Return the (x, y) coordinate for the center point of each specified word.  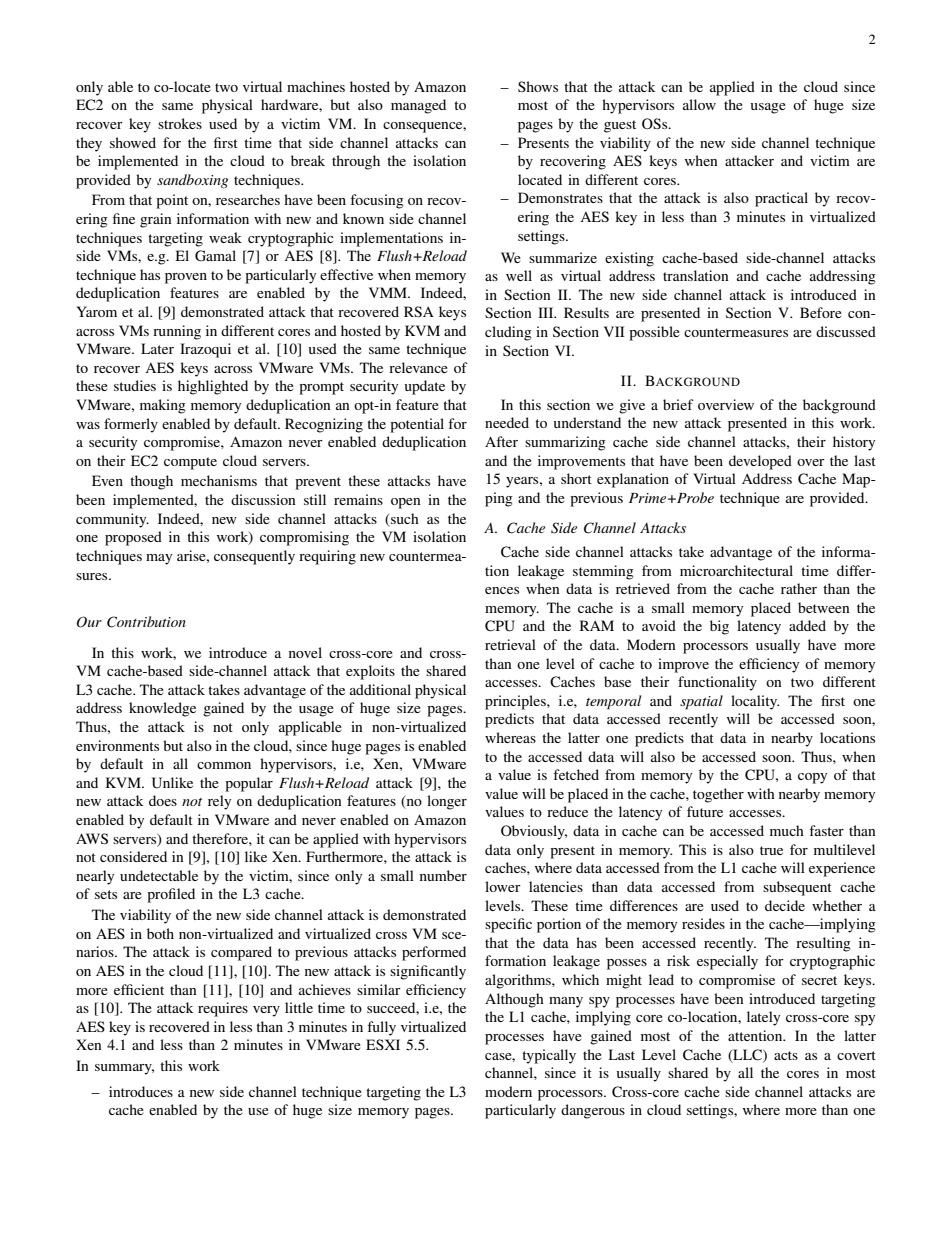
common (224, 765)
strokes (180, 123)
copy (812, 778)
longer (447, 802)
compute (190, 463)
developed (760, 462)
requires (223, 1009)
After (501, 441)
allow (699, 104)
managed (418, 106)
